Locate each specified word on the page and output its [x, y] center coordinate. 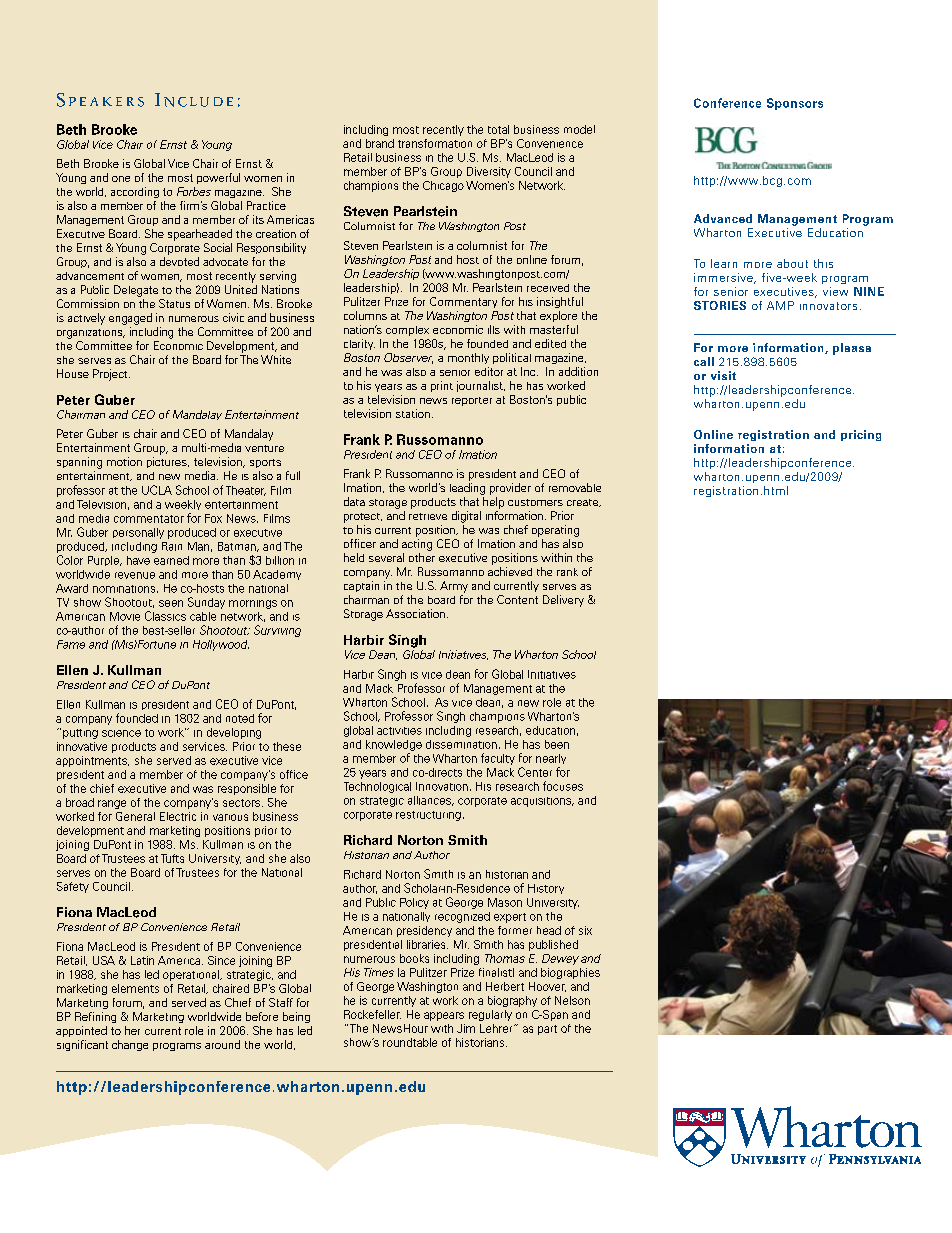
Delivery [563, 601]
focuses [563, 786]
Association [415, 613]
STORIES [720, 305]
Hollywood [221, 645]
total [498, 129]
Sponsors [795, 104]
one [121, 179]
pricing [861, 435]
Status [174, 303]
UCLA [157, 490]
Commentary [463, 302]
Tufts [172, 858]
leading [467, 489]
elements [135, 988]
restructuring [428, 816]
